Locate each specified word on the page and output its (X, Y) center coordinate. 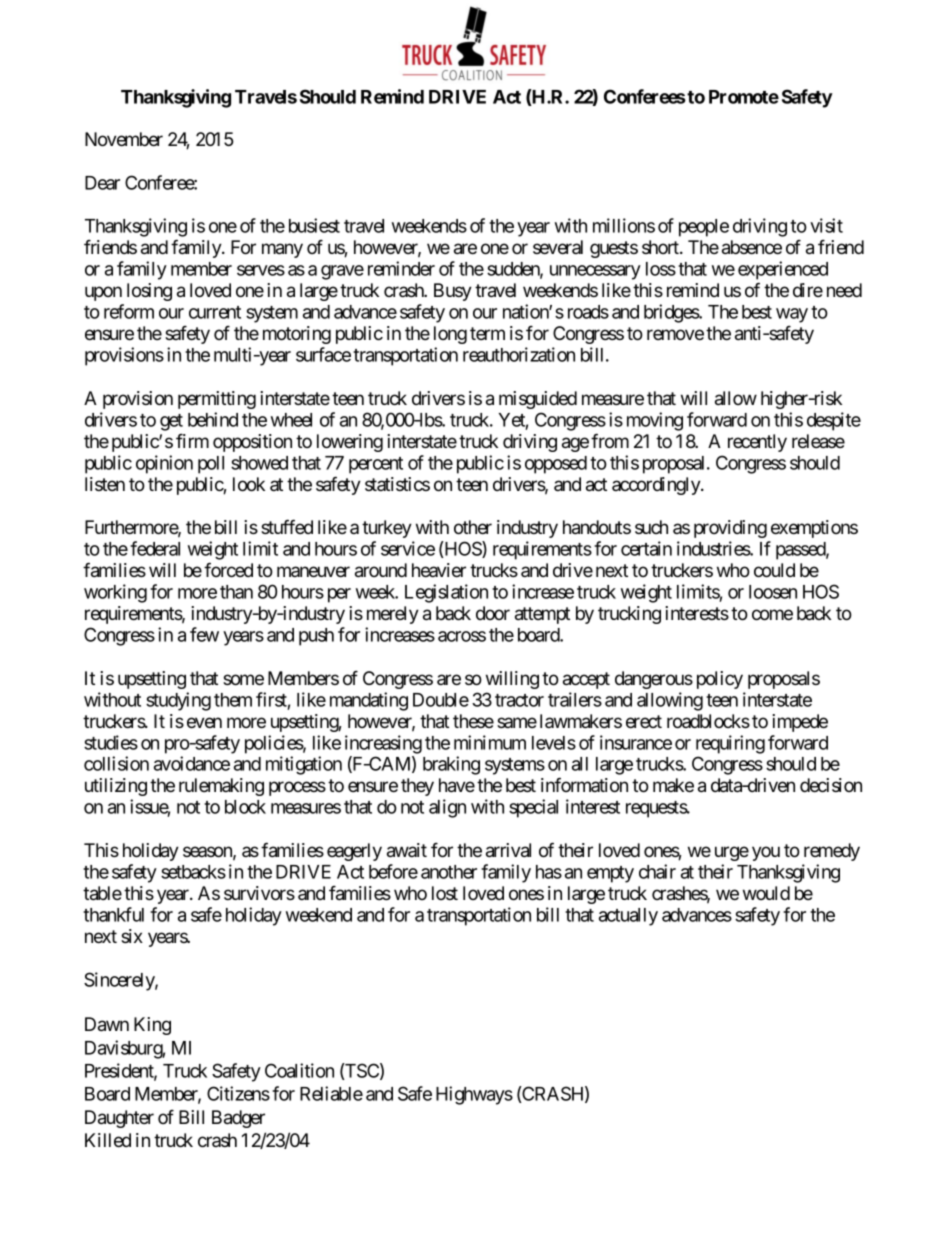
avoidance (192, 763)
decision (831, 785)
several (558, 247)
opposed (556, 465)
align (447, 808)
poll (211, 465)
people (704, 228)
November (124, 139)
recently (757, 443)
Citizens (238, 1093)
